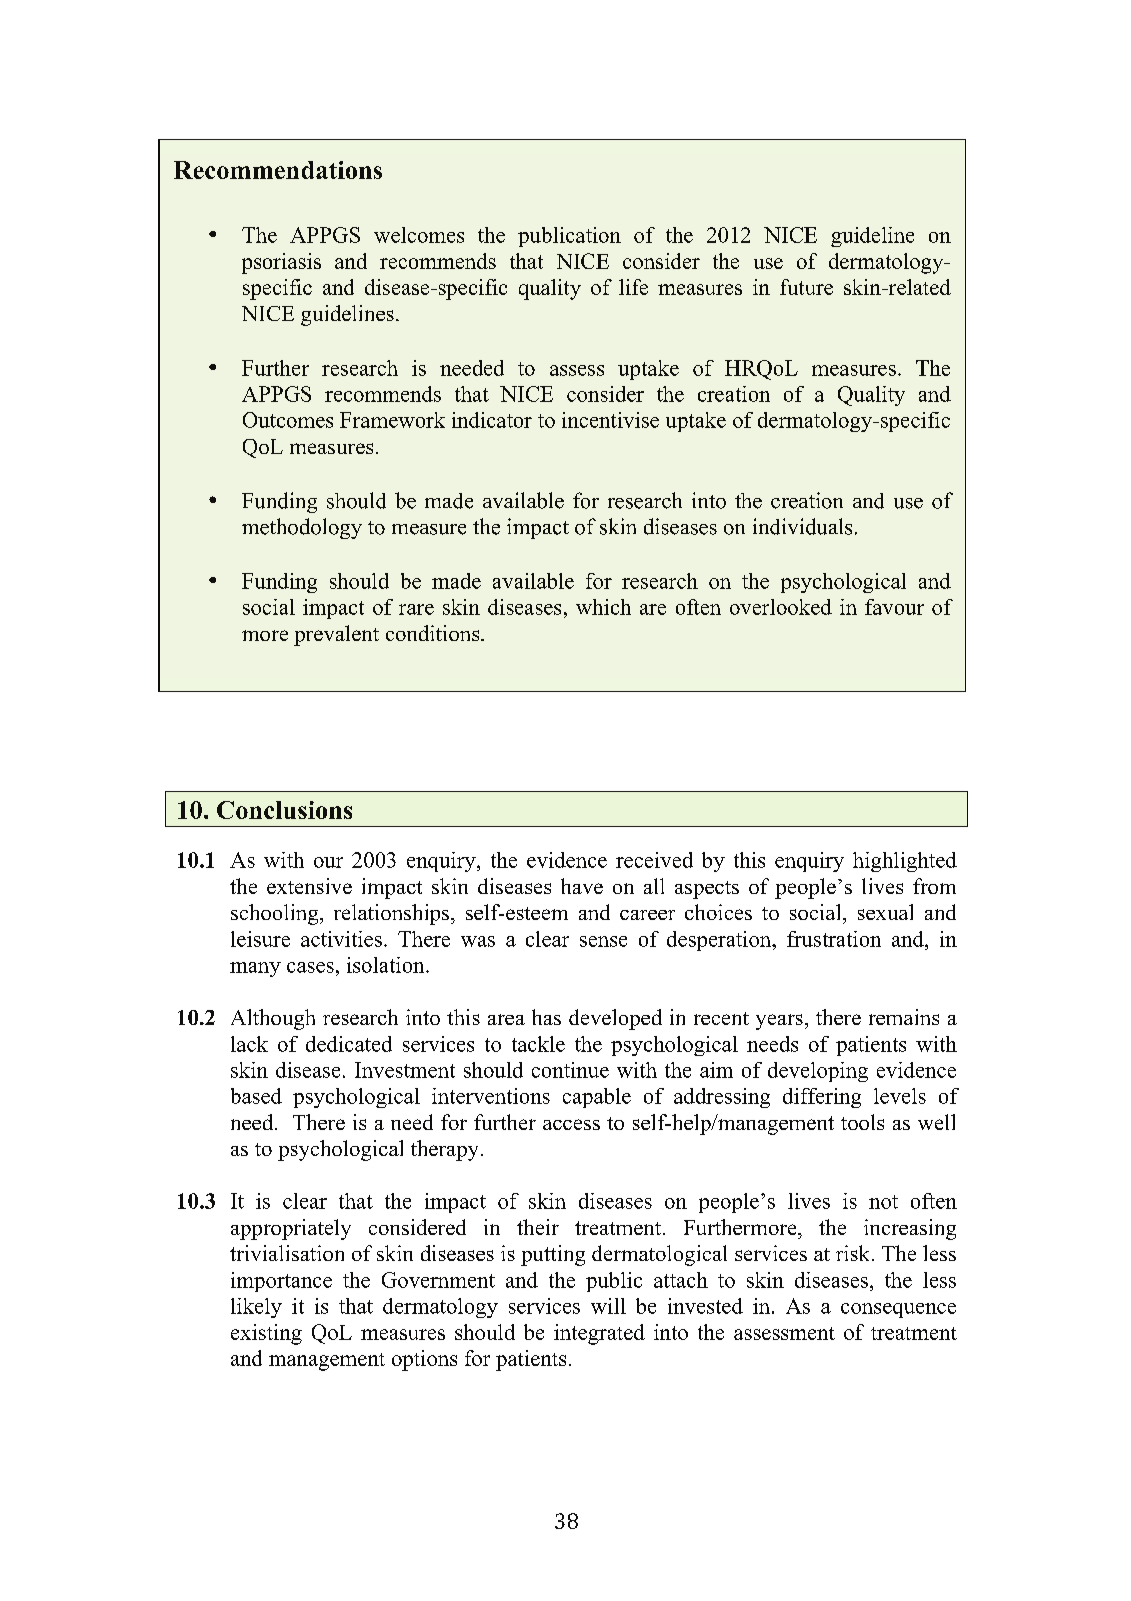 This document has width=1131, height=1601. I want to click on dedicated, so click(349, 1044).
